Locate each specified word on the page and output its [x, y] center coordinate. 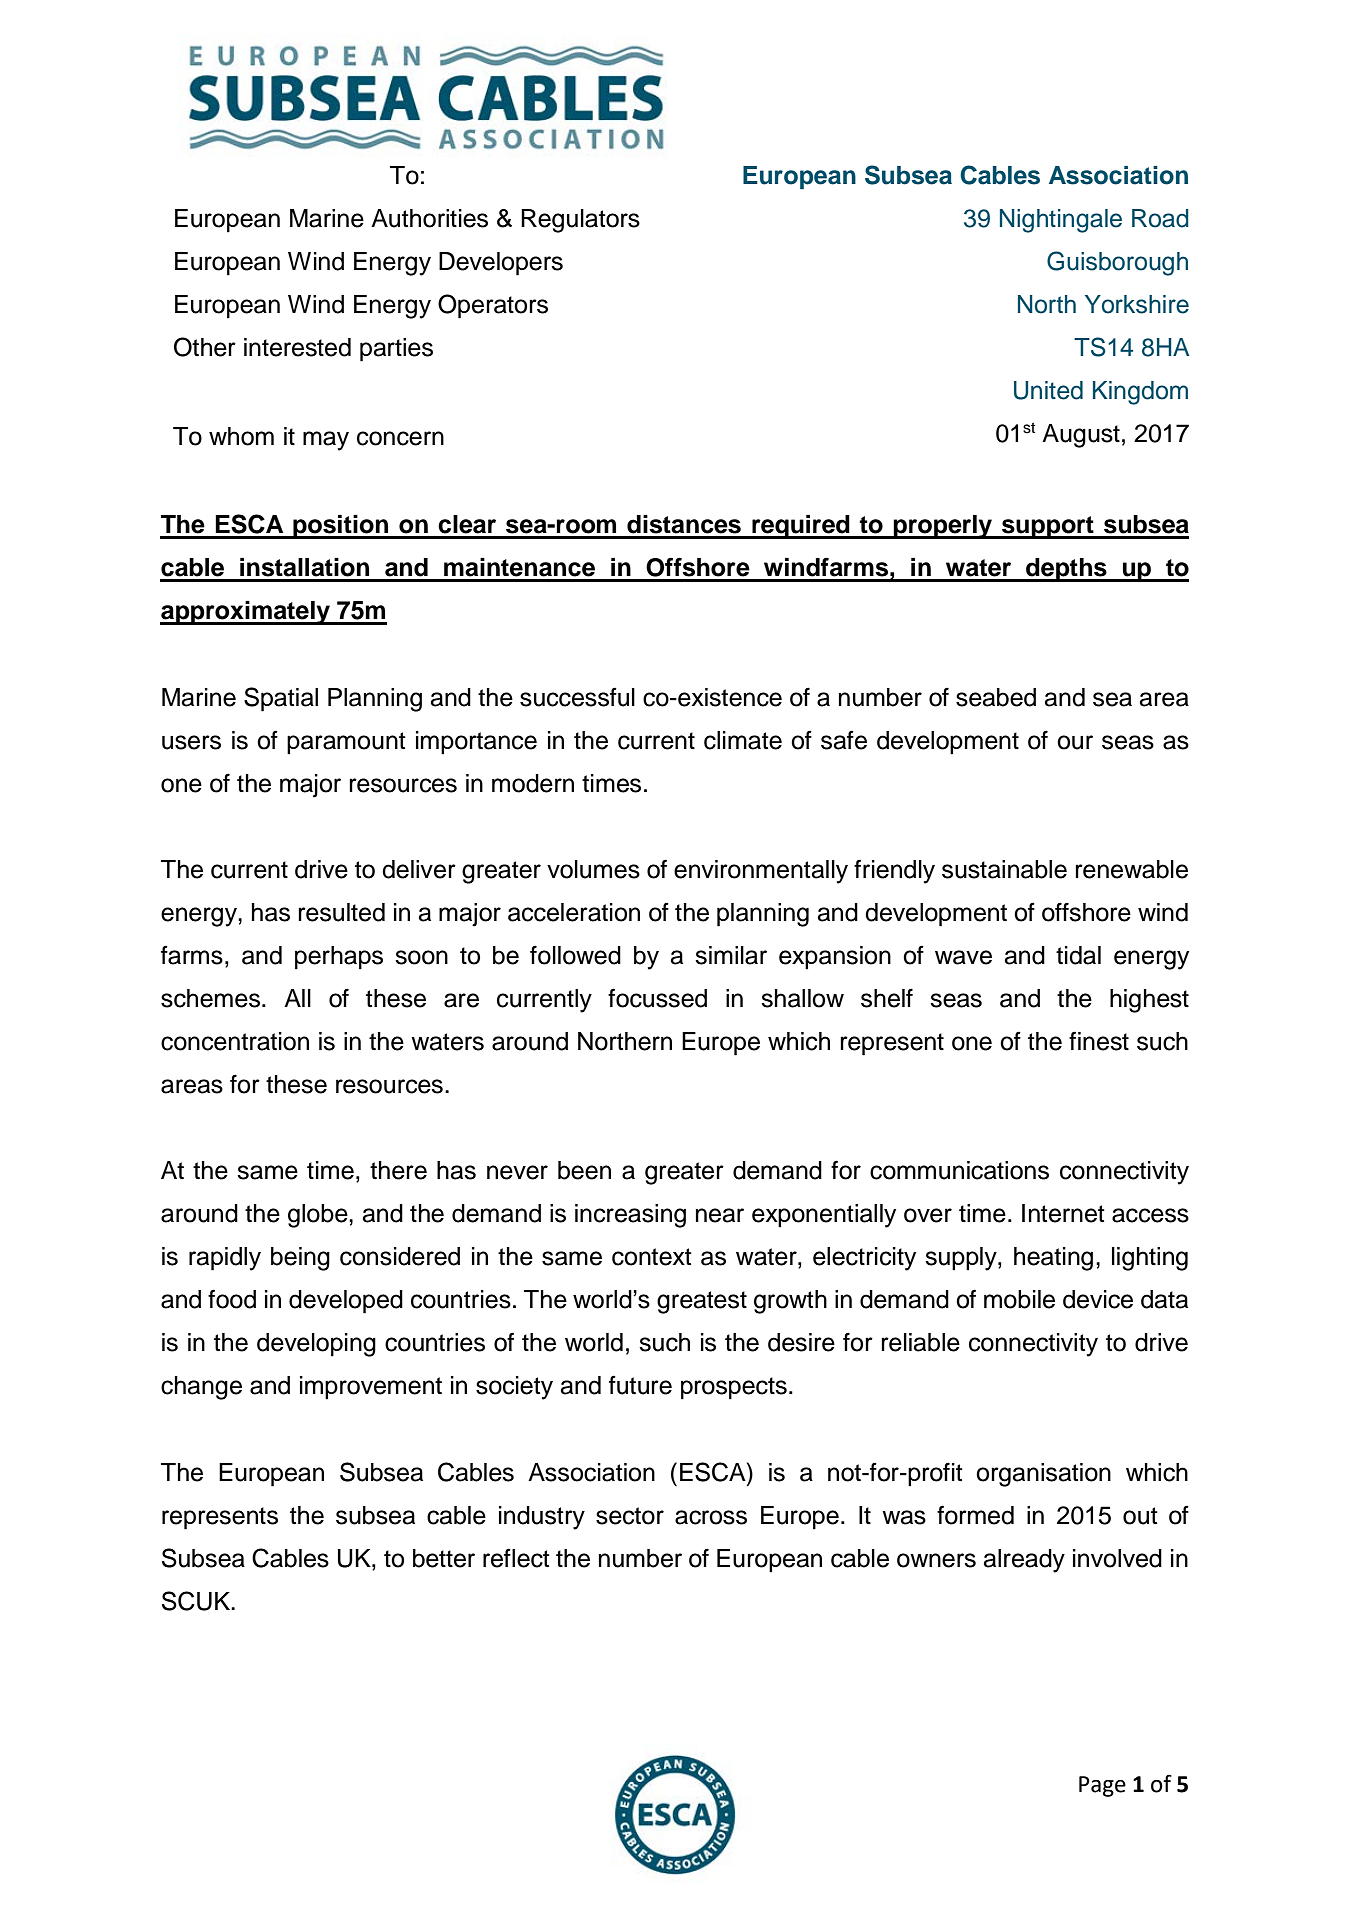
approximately [246, 613]
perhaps [339, 958]
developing [316, 1345]
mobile [1019, 1299]
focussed [657, 998]
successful [577, 697]
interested [297, 347]
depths [1066, 570]
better [444, 1558]
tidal [1078, 955]
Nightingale [1061, 221]
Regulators [580, 221]
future [640, 1385]
